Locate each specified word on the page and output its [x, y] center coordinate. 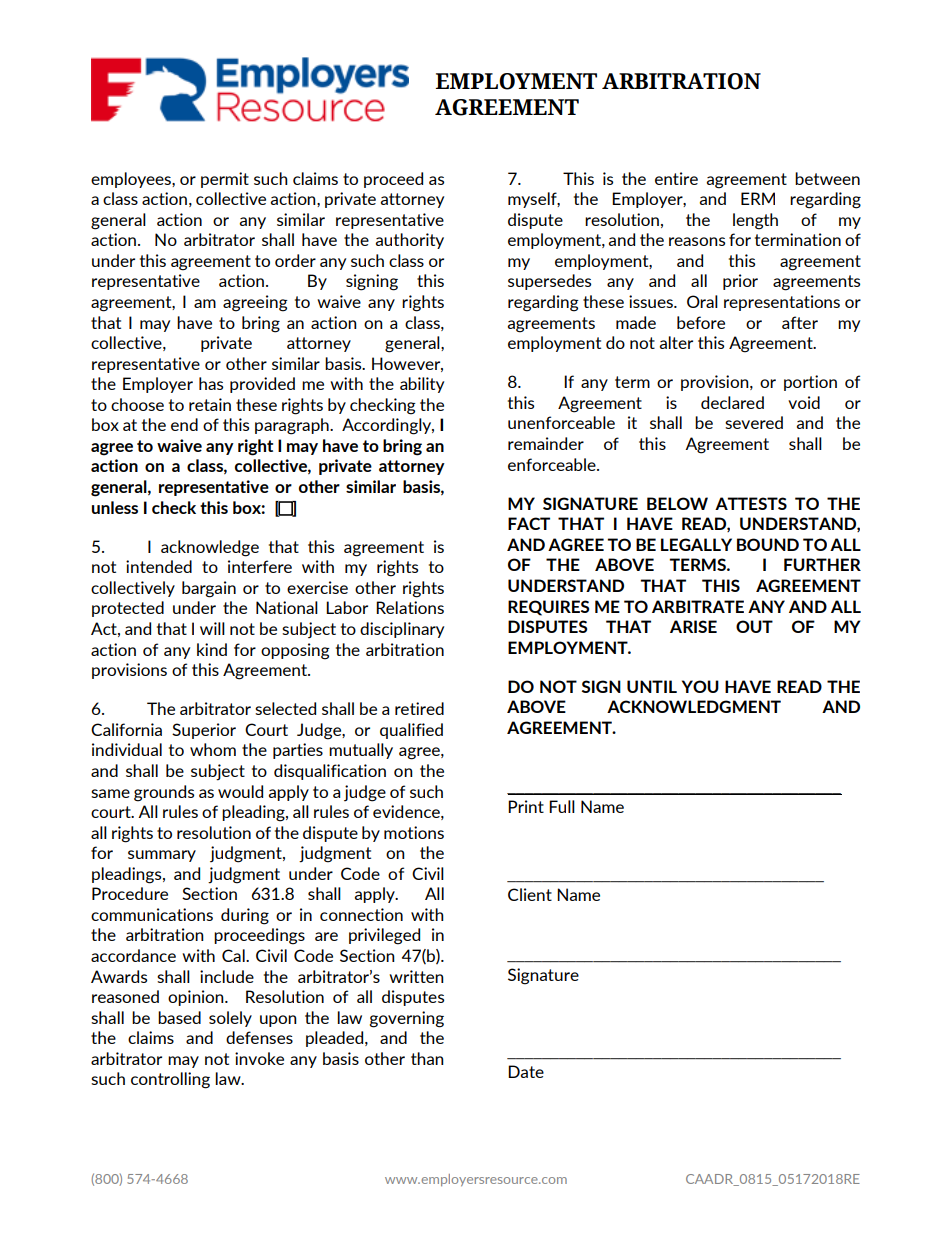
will [212, 628]
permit [225, 180]
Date [526, 1071]
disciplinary [402, 630]
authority [410, 241]
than [427, 1058]
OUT [754, 626]
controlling [170, 1080]
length [755, 221]
